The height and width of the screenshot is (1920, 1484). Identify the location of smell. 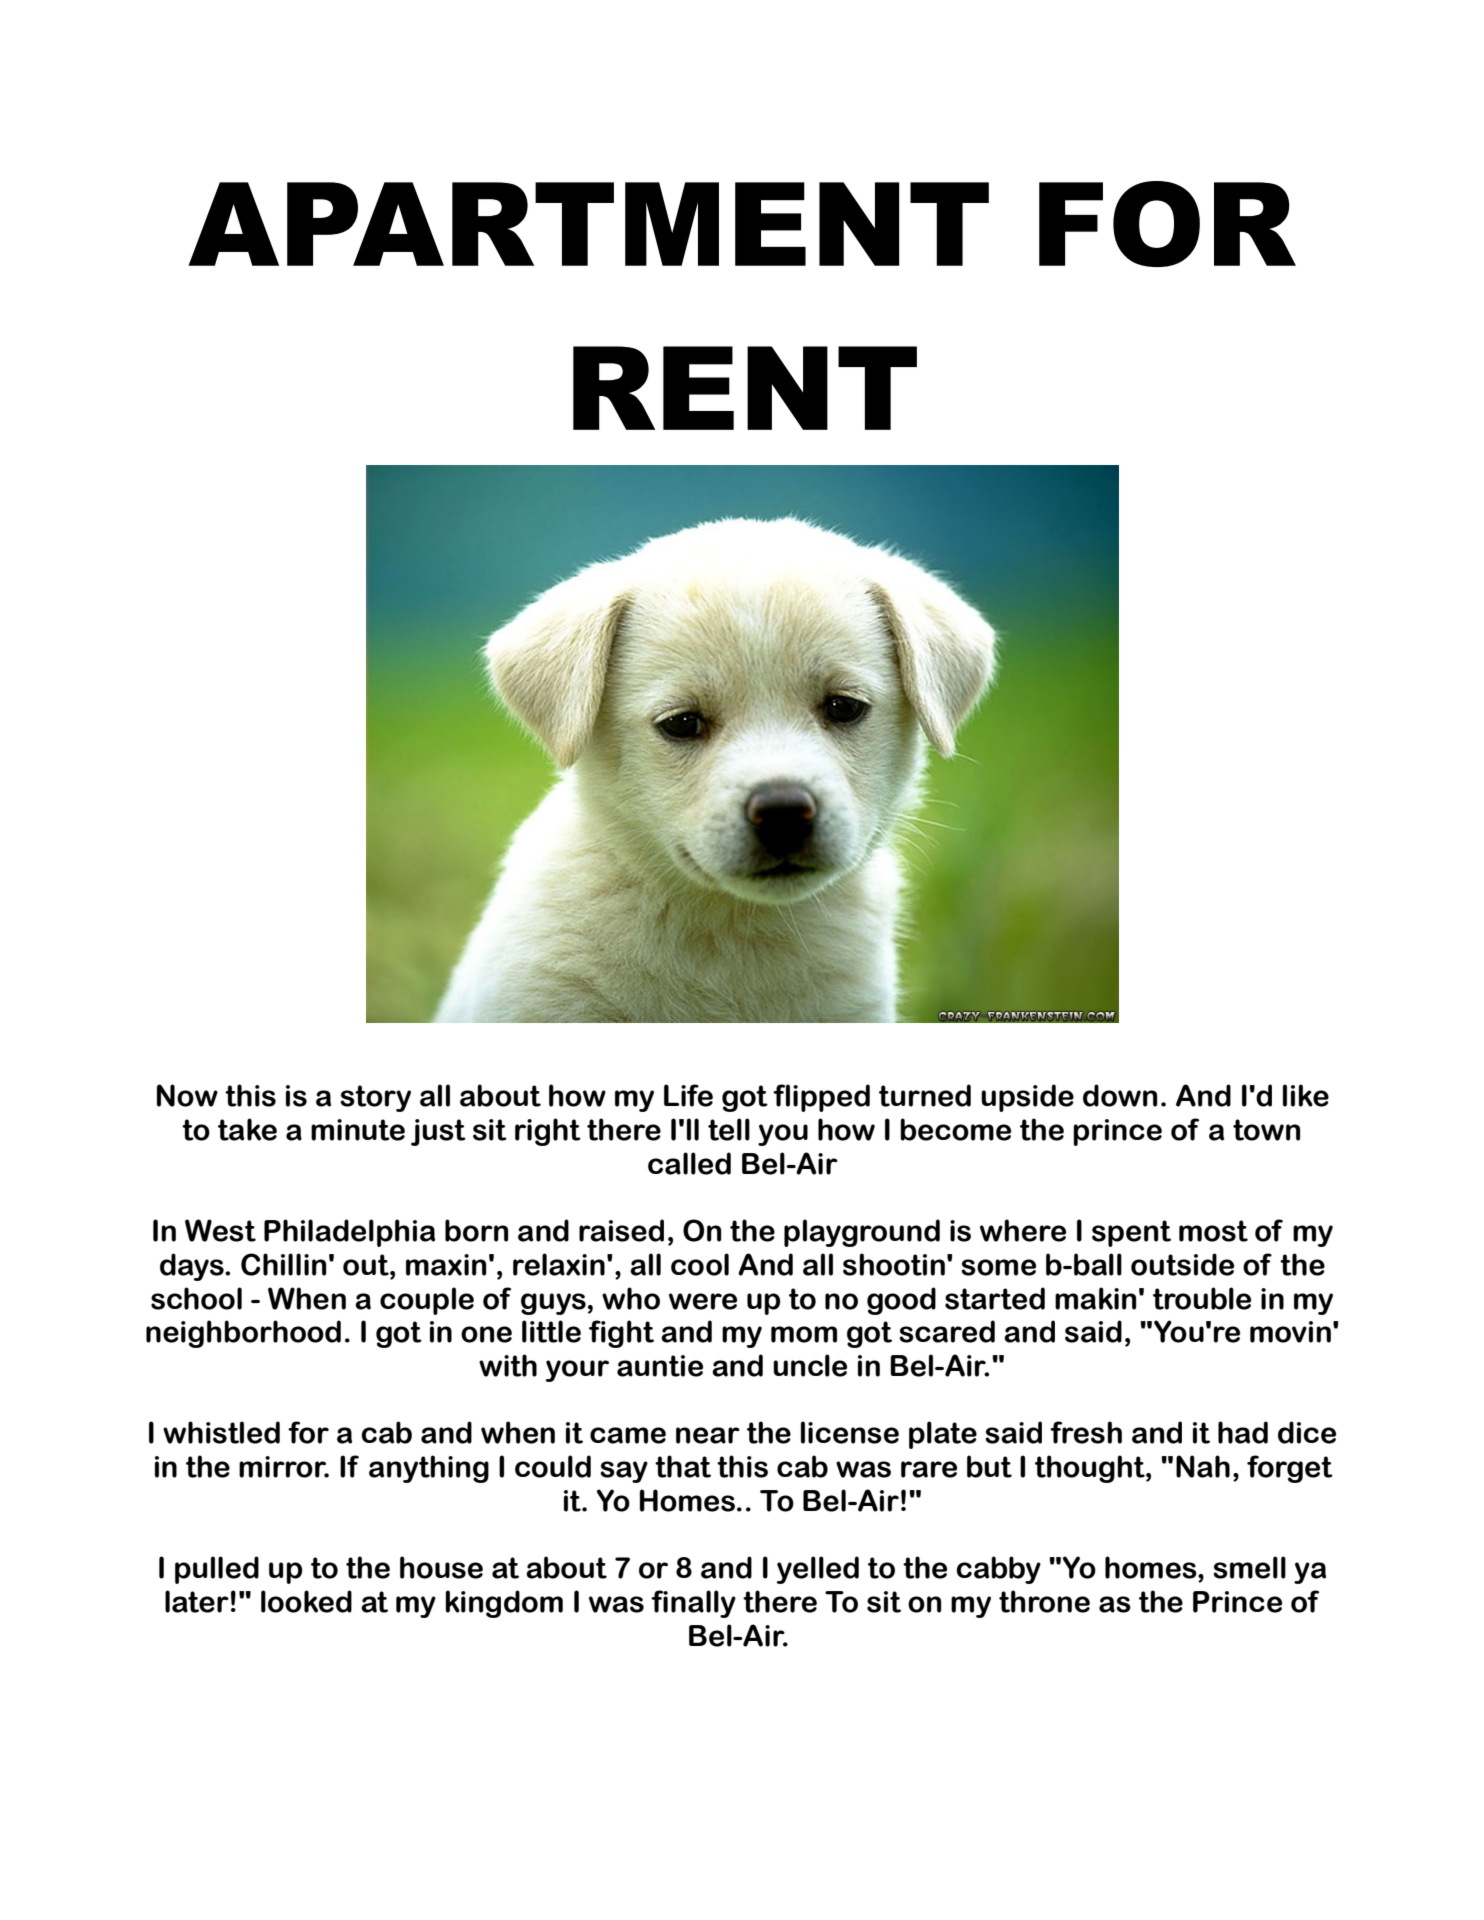
(1249, 1567).
